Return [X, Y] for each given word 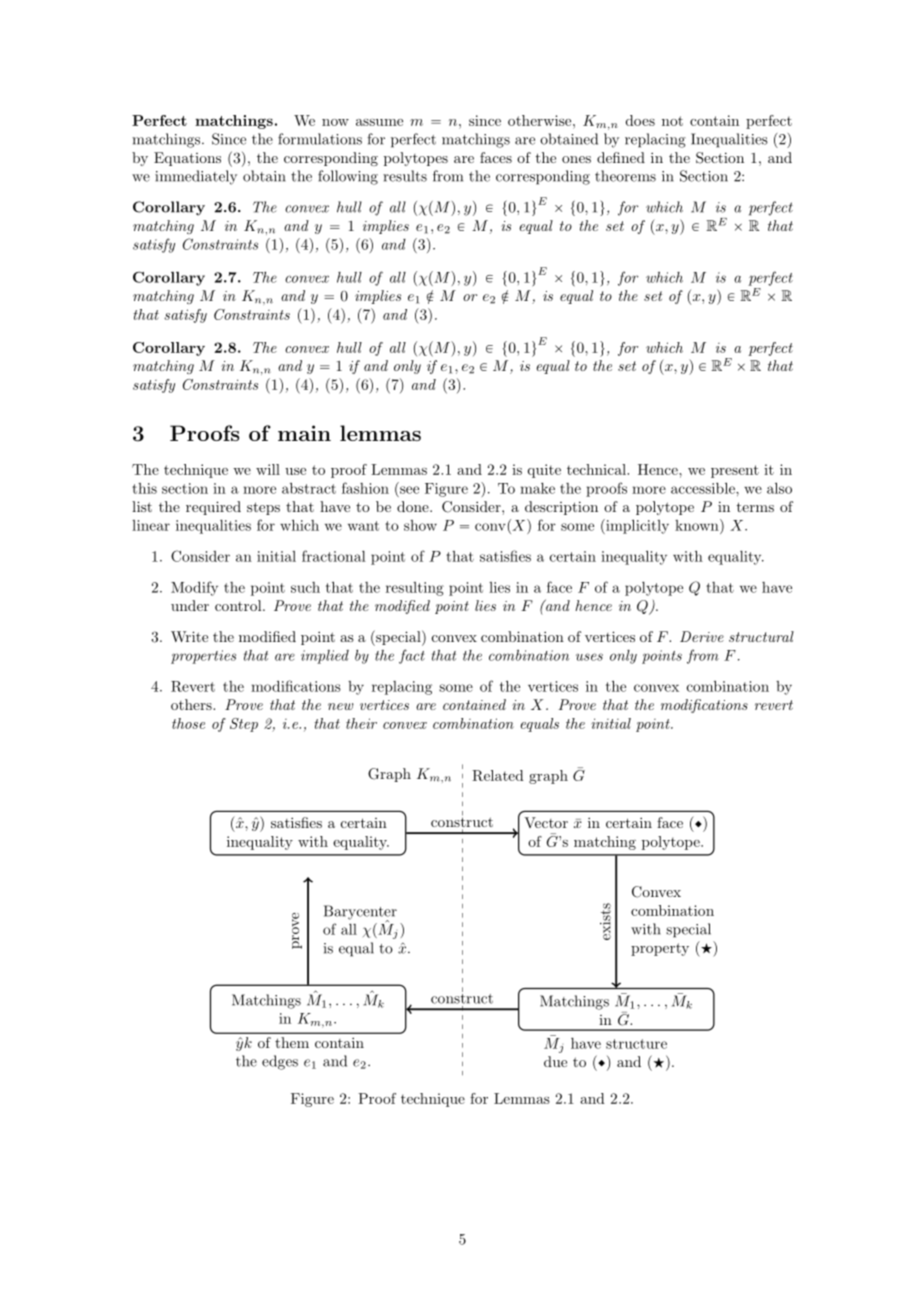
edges [280, 1062]
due [555, 1061]
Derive [702, 636]
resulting [415, 589]
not [672, 121]
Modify [194, 588]
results [405, 176]
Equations [187, 159]
